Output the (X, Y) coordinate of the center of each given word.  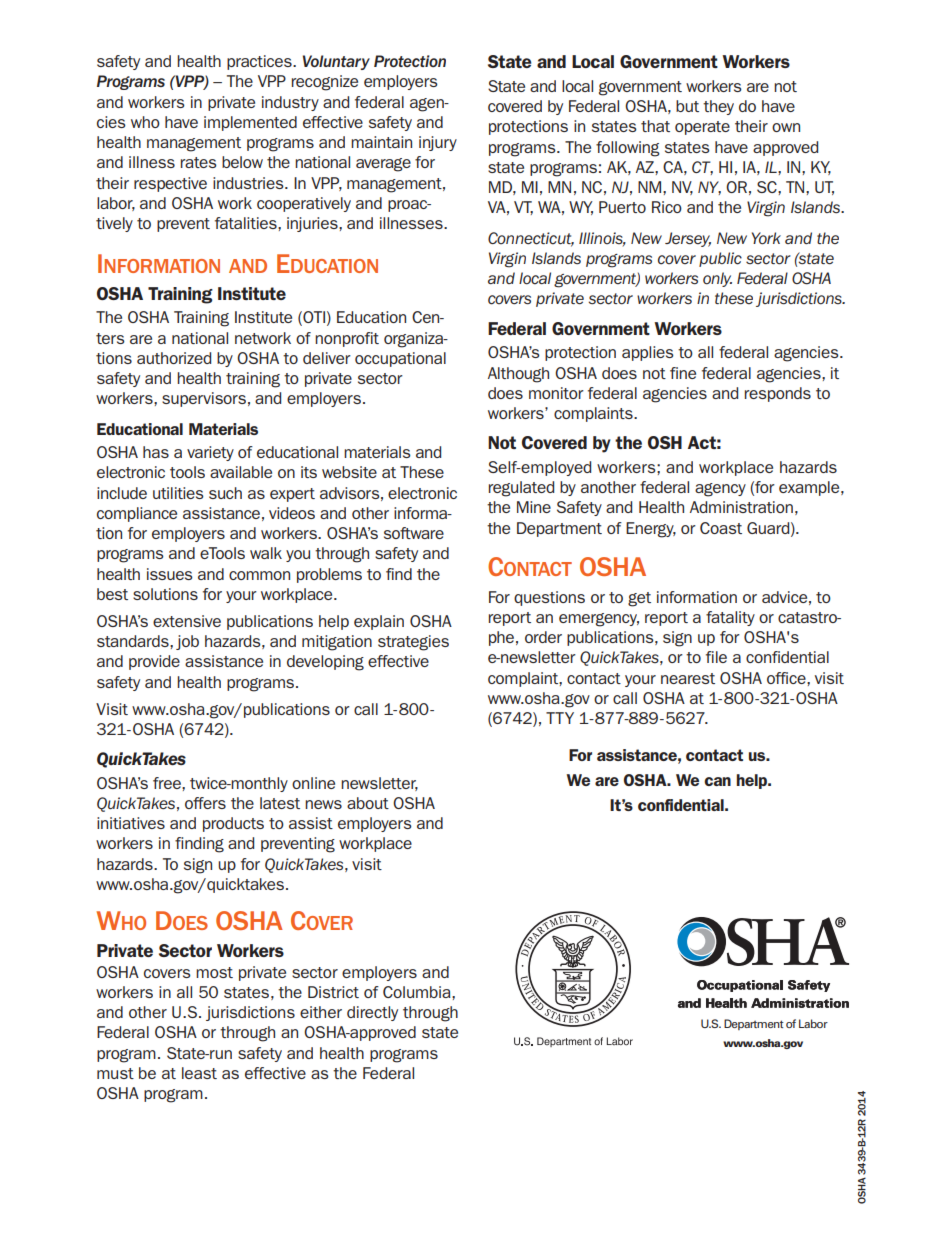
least (199, 1073)
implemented (250, 123)
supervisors (204, 399)
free (168, 783)
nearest (688, 678)
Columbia (418, 992)
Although (518, 375)
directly (372, 1013)
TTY (560, 718)
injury (438, 143)
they (718, 107)
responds (778, 394)
